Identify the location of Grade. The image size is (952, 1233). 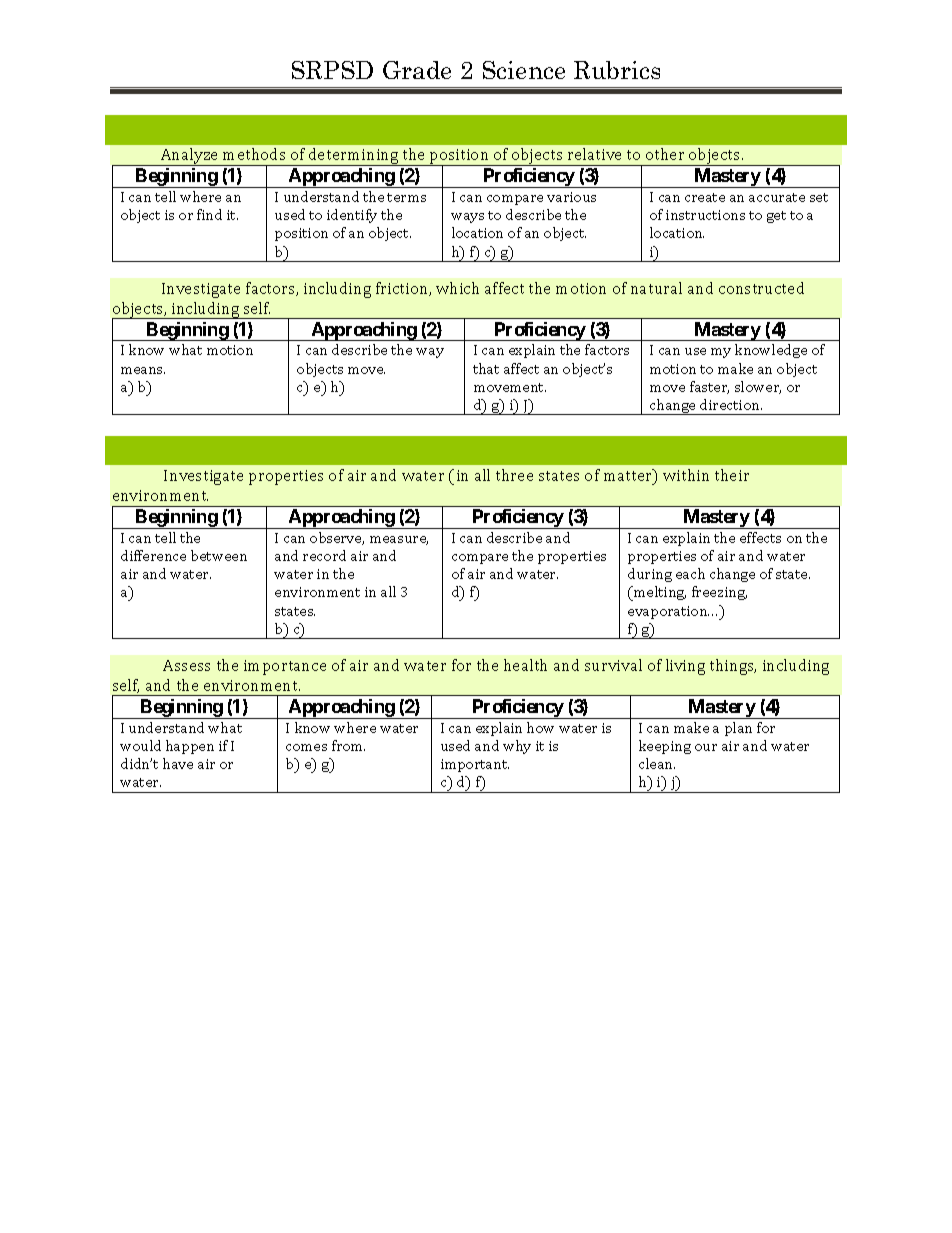
(417, 70).
